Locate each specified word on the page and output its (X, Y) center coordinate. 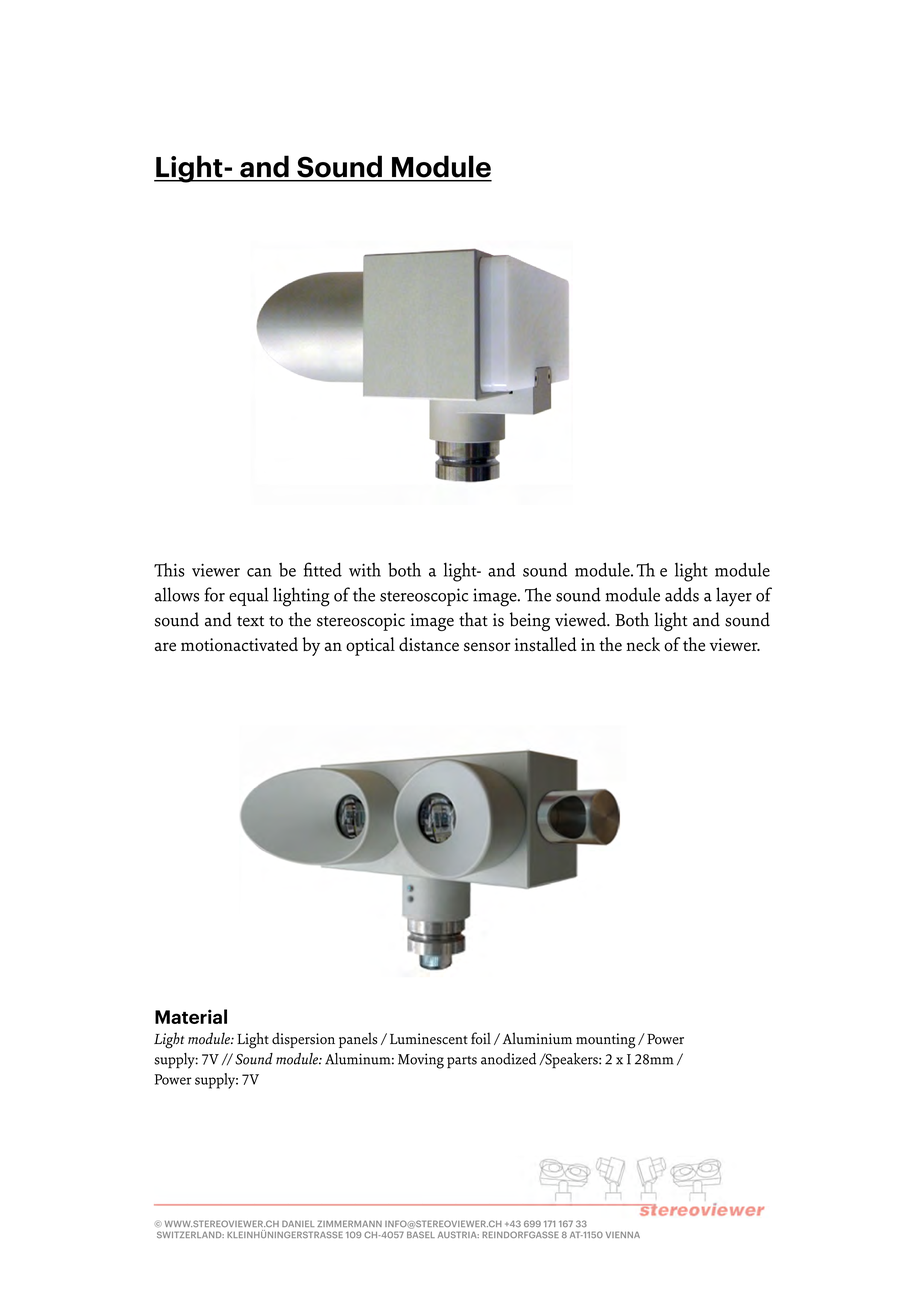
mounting (605, 1041)
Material (191, 1016)
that (473, 619)
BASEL (421, 1234)
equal (248, 596)
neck (643, 644)
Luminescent (429, 1039)
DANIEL (298, 1223)
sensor (487, 647)
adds (682, 594)
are (165, 646)
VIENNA (623, 1234)
